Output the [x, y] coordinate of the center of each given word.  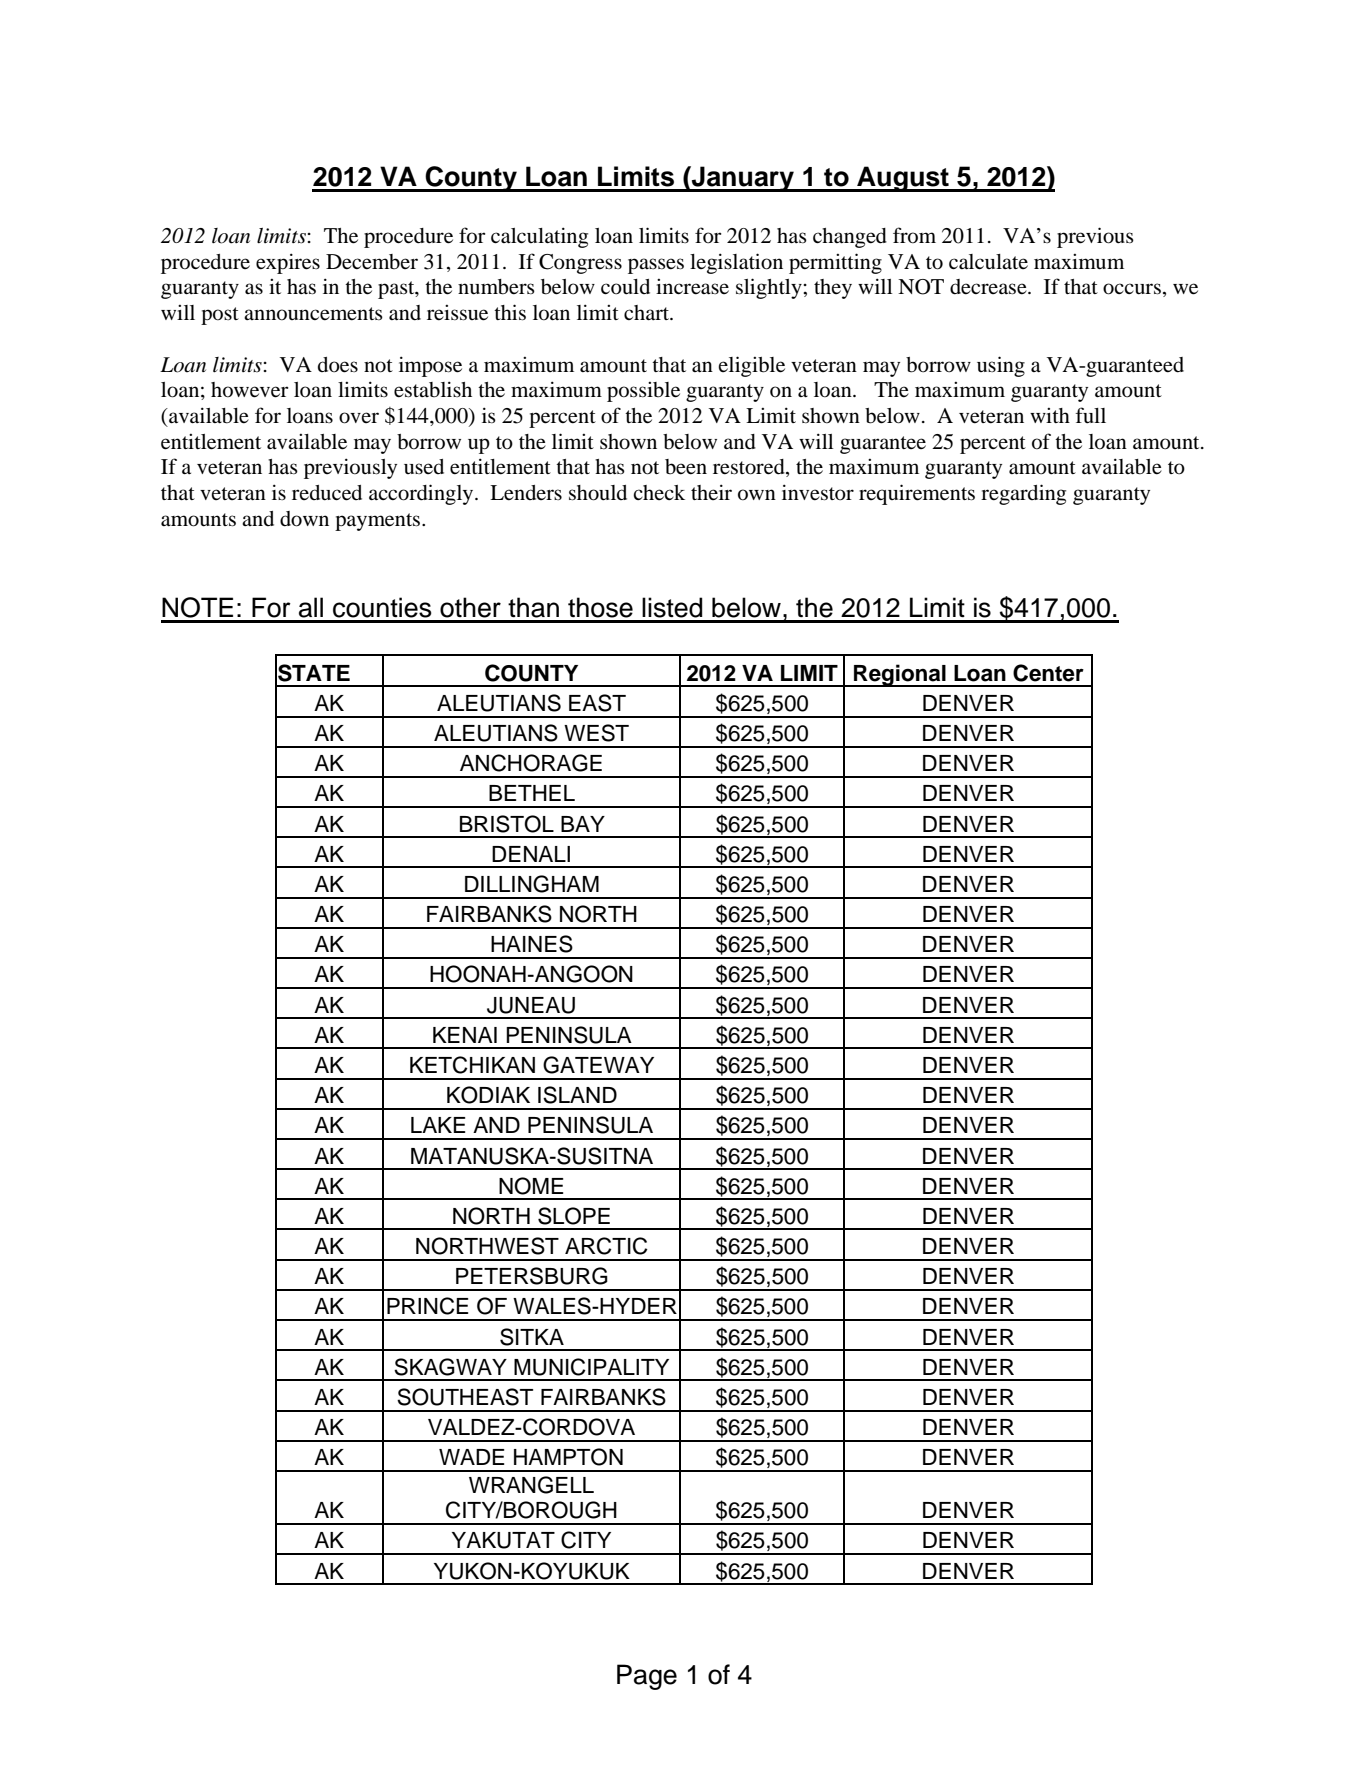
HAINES [532, 944]
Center [1048, 673]
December [372, 262]
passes [656, 266]
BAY [583, 824]
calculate [988, 262]
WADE [471, 1457]
